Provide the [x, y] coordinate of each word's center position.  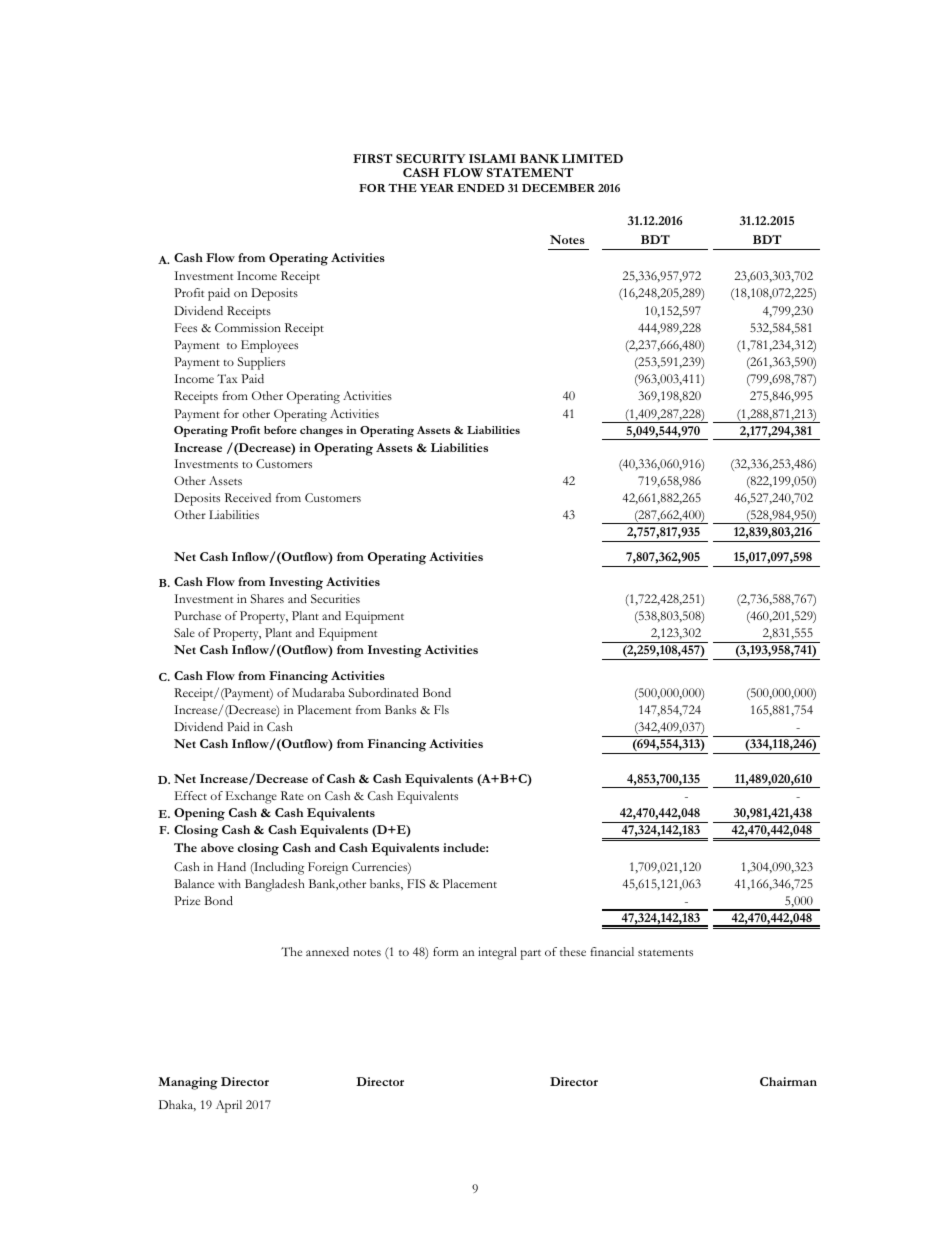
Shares [267, 598]
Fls [441, 709]
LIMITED [592, 158]
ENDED [480, 188]
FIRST [373, 158]
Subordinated [383, 692]
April [229, 1106]
